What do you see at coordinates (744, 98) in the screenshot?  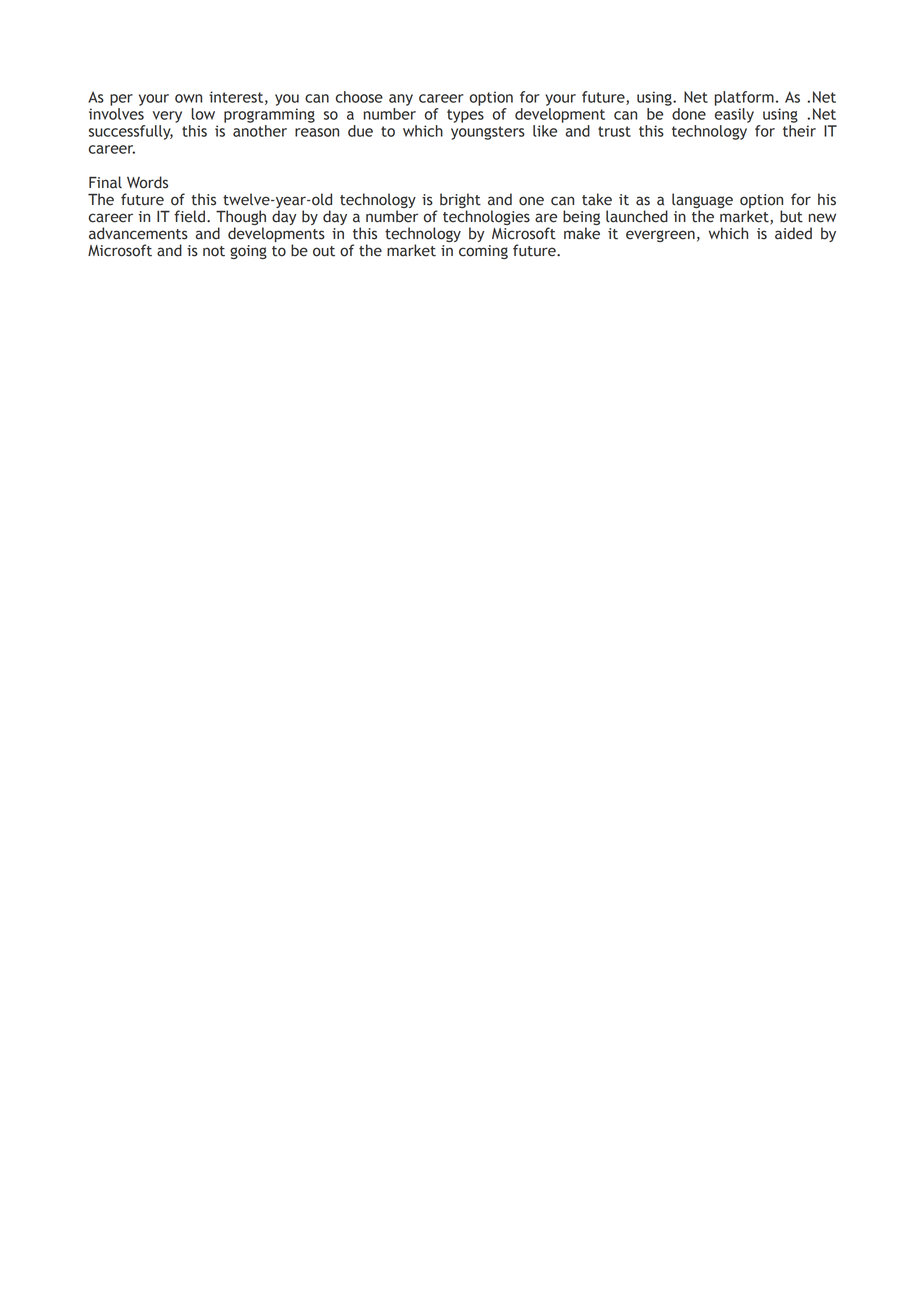 I see `platform` at bounding box center [744, 98].
